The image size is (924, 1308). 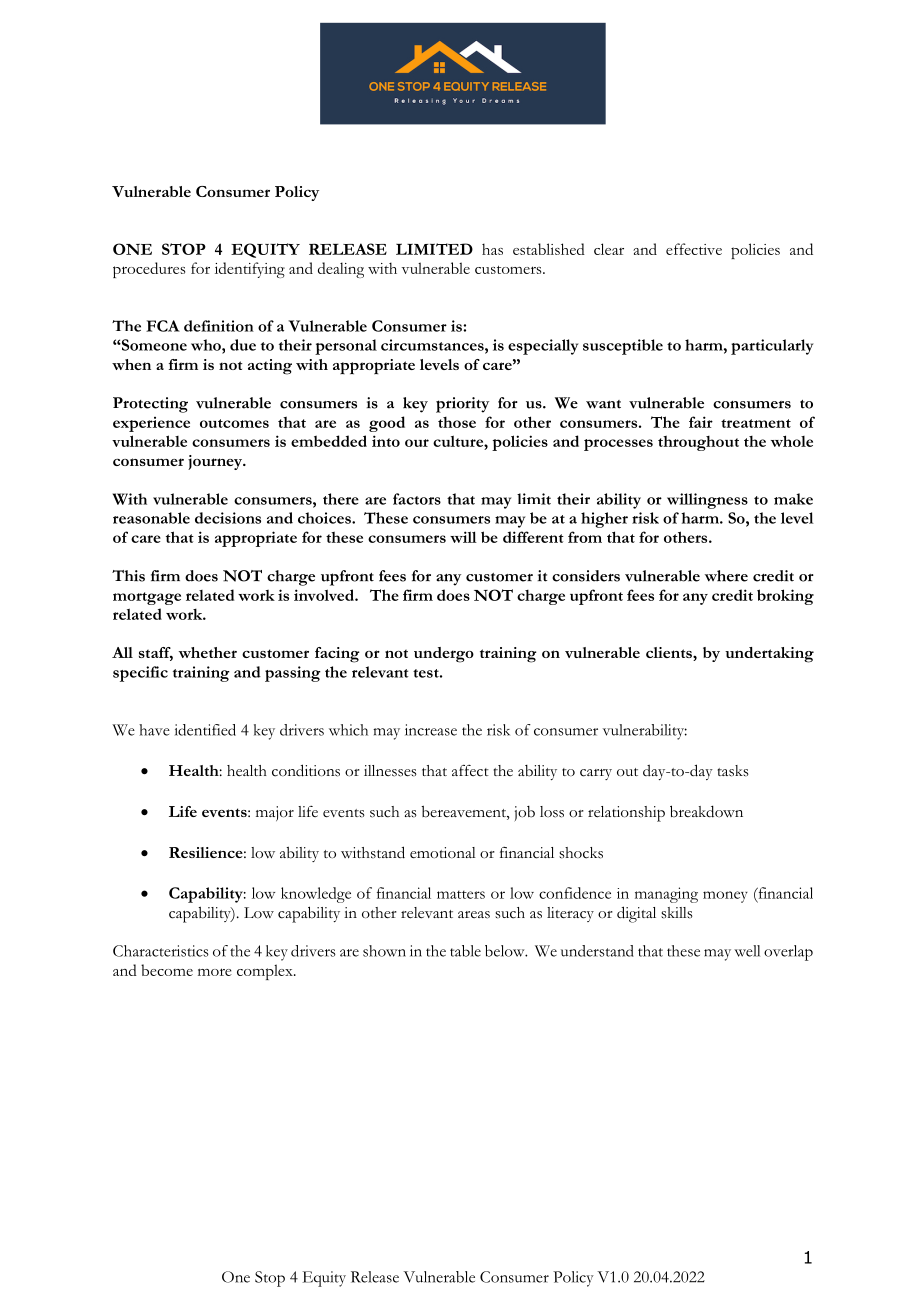 I want to click on factors, so click(x=417, y=499).
